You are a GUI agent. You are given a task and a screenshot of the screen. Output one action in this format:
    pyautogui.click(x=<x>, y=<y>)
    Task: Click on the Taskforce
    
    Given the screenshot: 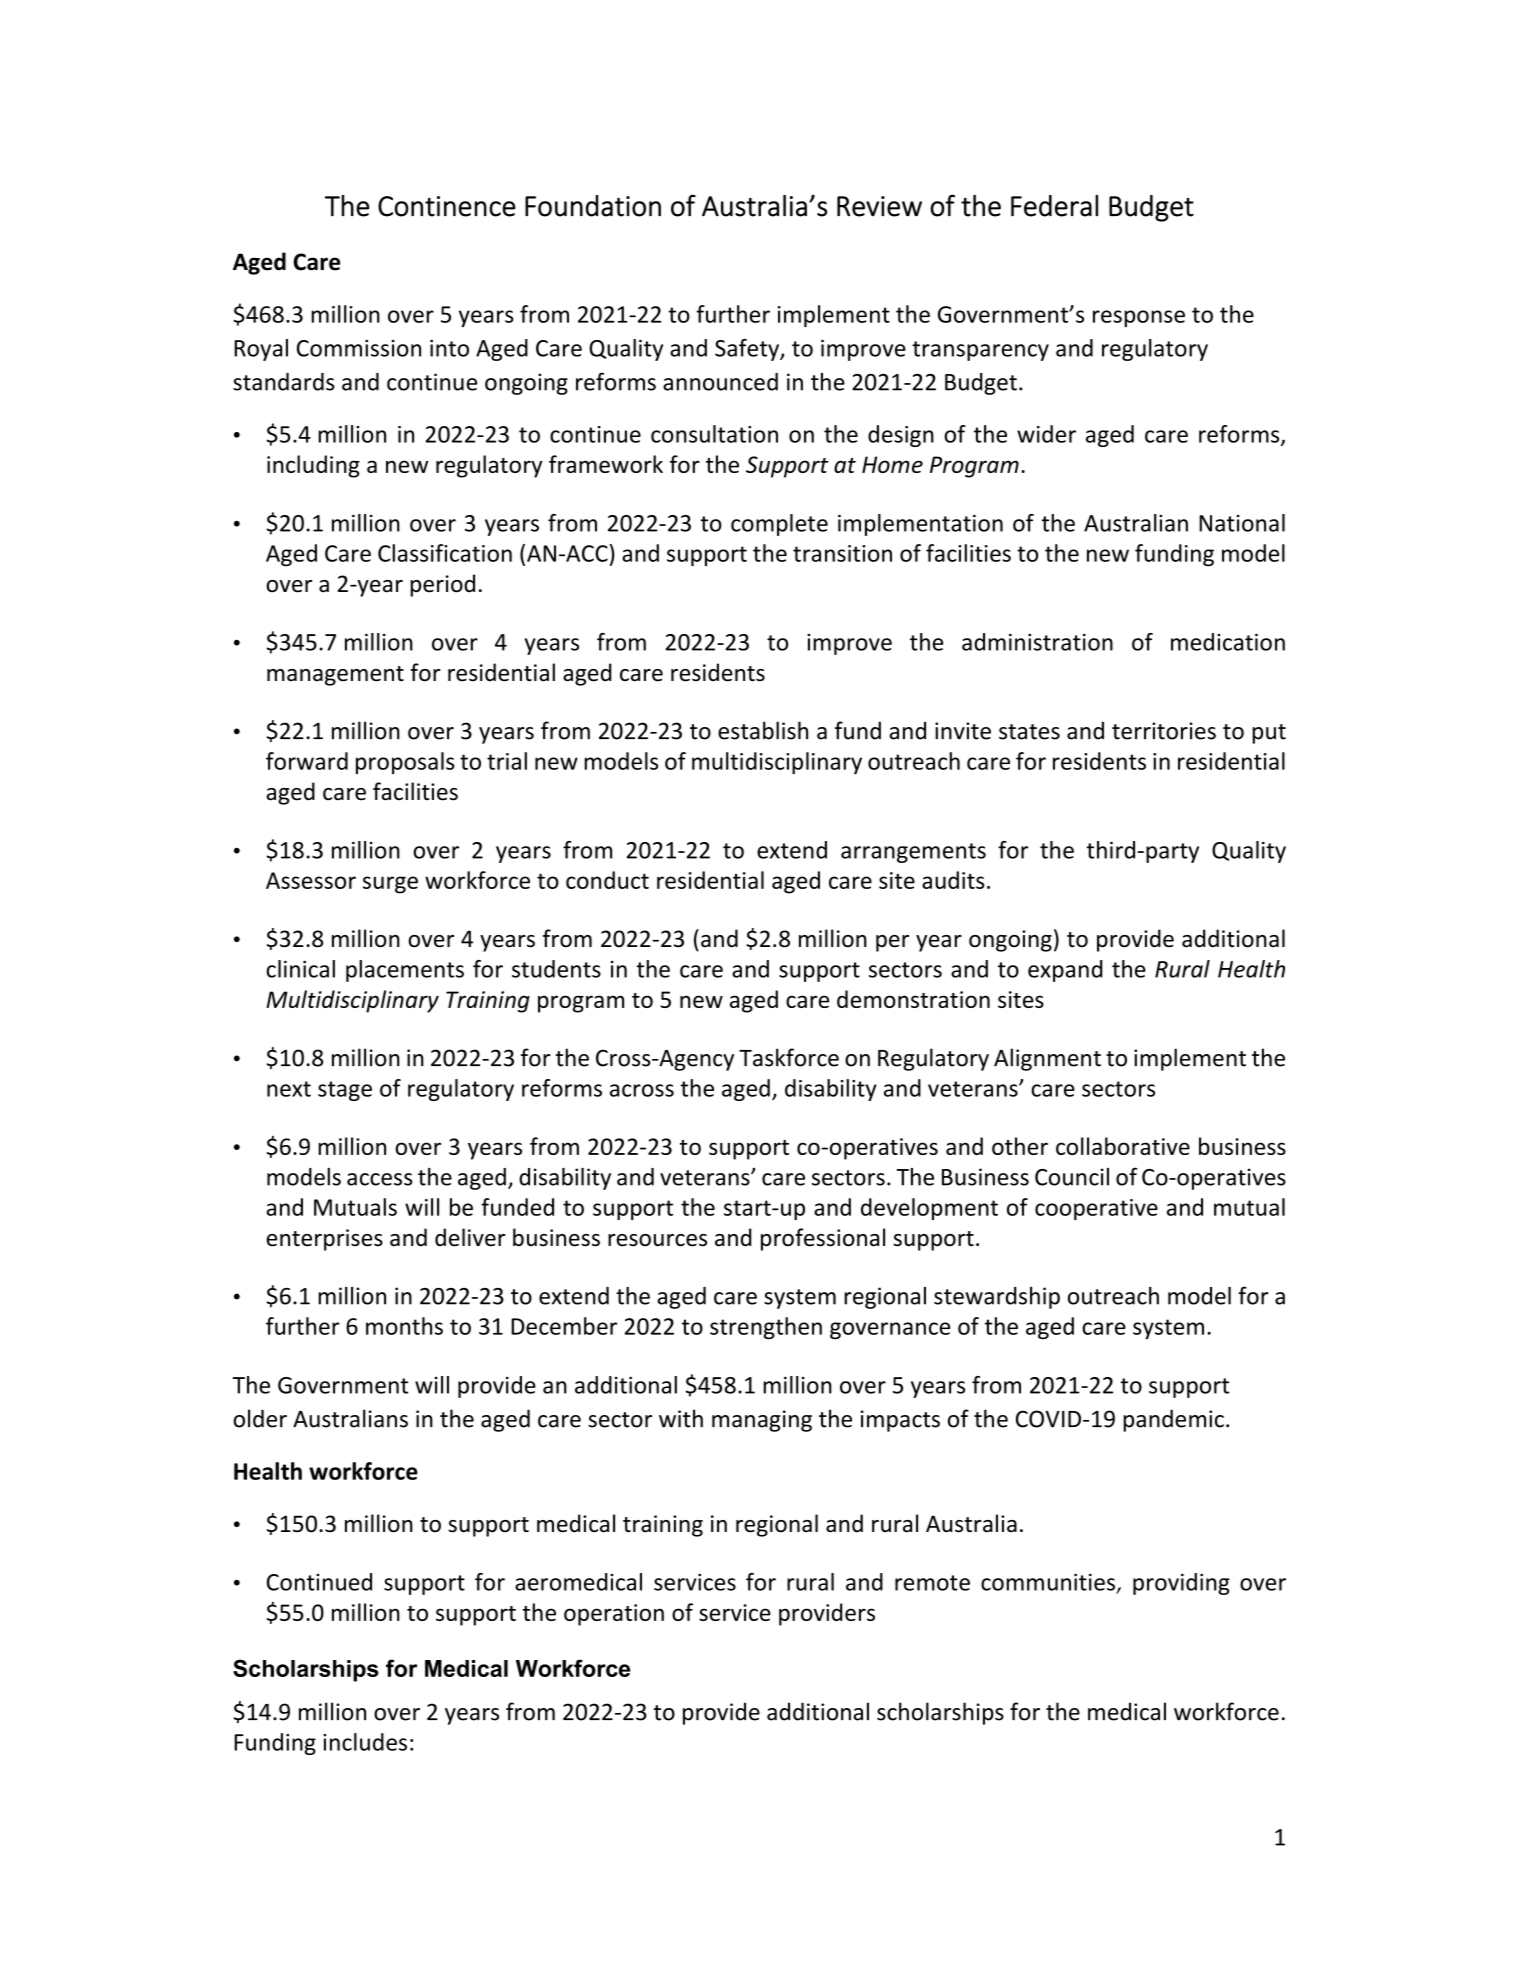 What is the action you would take?
    pyautogui.click(x=789, y=1057)
